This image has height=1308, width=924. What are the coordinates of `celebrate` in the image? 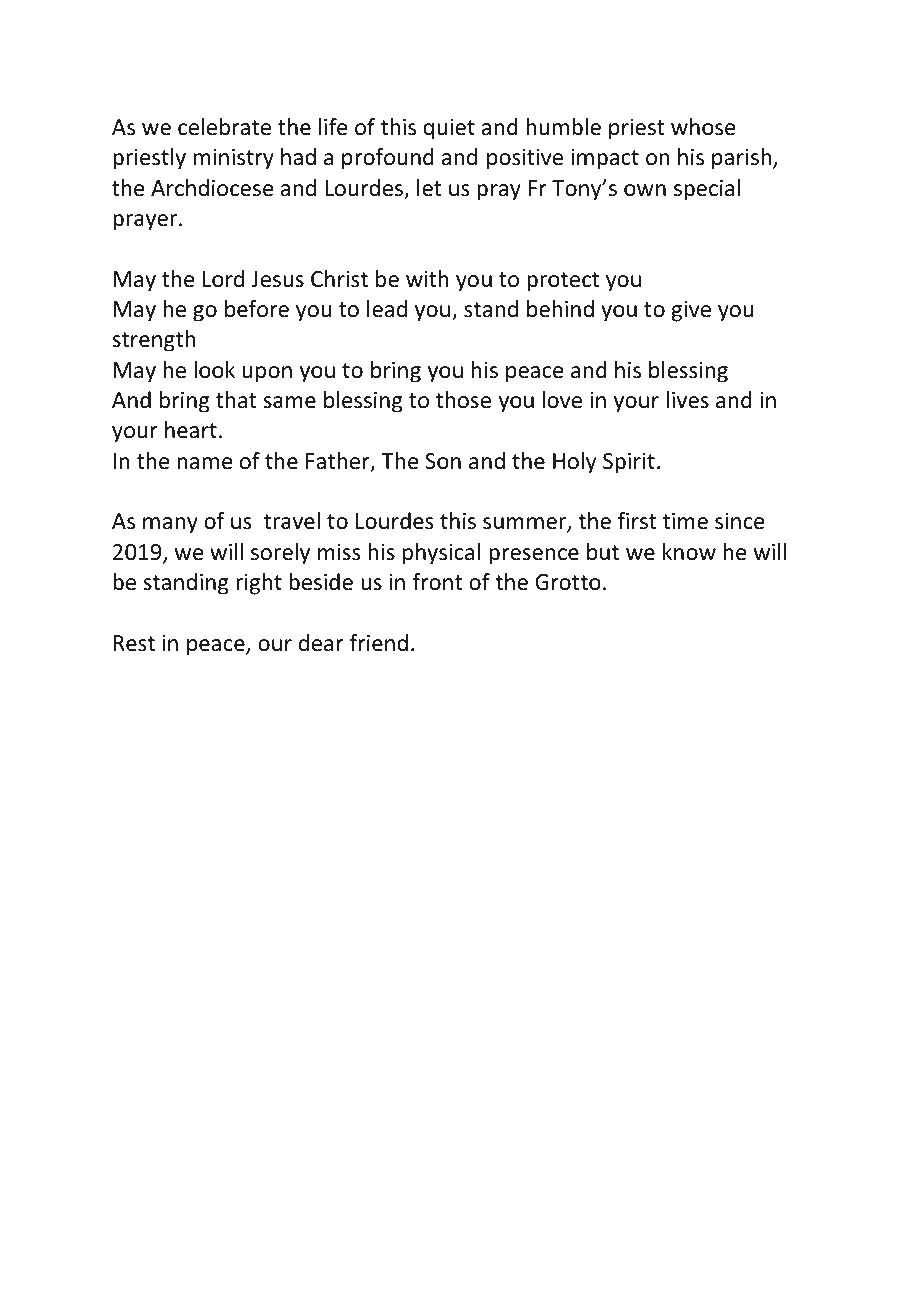 It's located at (224, 127).
